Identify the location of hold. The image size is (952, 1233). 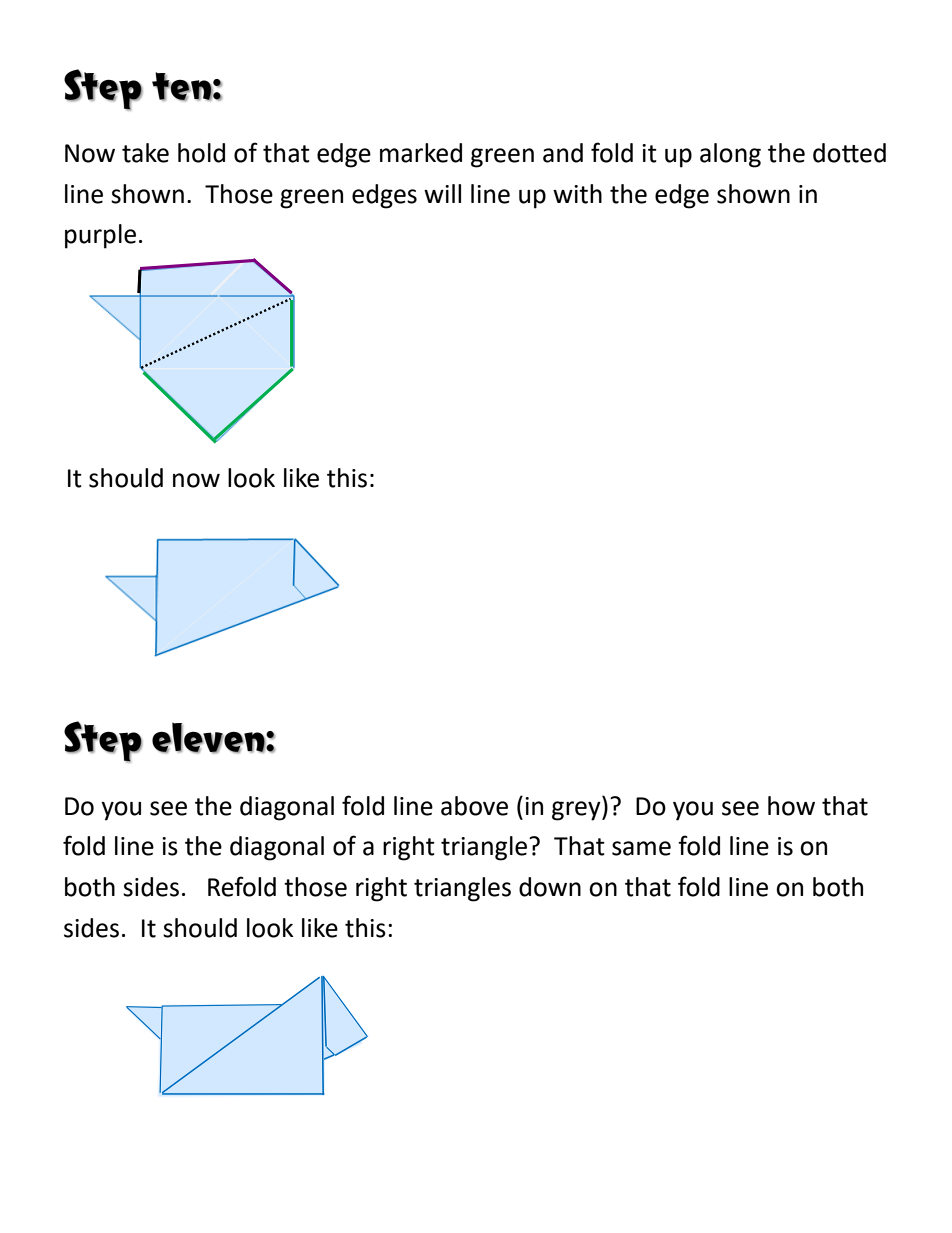
(201, 153).
